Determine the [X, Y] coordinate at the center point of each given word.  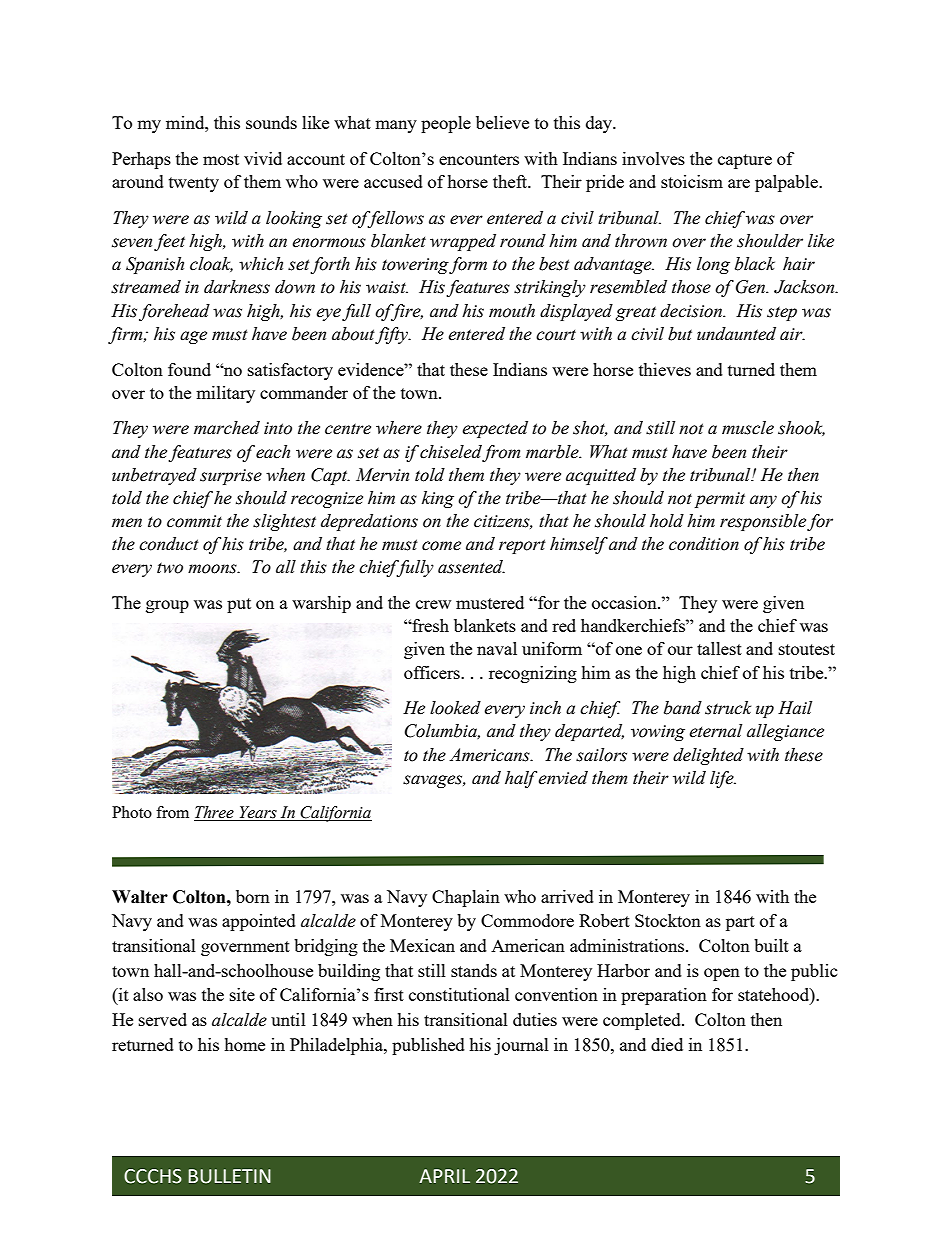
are [739, 183]
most [221, 159]
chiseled [451, 452]
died [667, 1044]
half [522, 779]
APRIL [444, 1176]
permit [719, 500]
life [723, 779]
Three [215, 813]
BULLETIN [229, 1176]
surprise [231, 477]
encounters [479, 159]
